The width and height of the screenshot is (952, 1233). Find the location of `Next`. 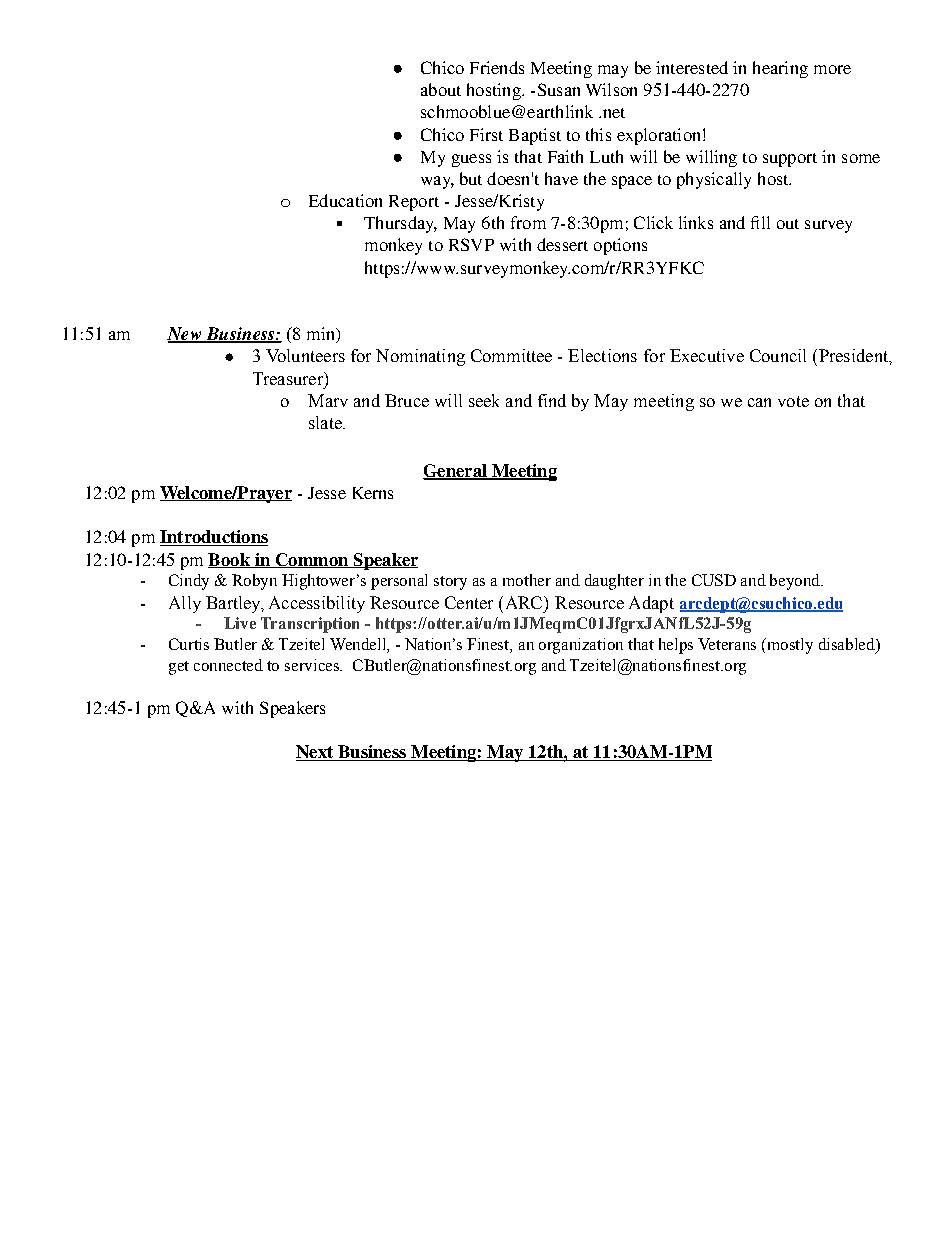

Next is located at coordinates (316, 753).
